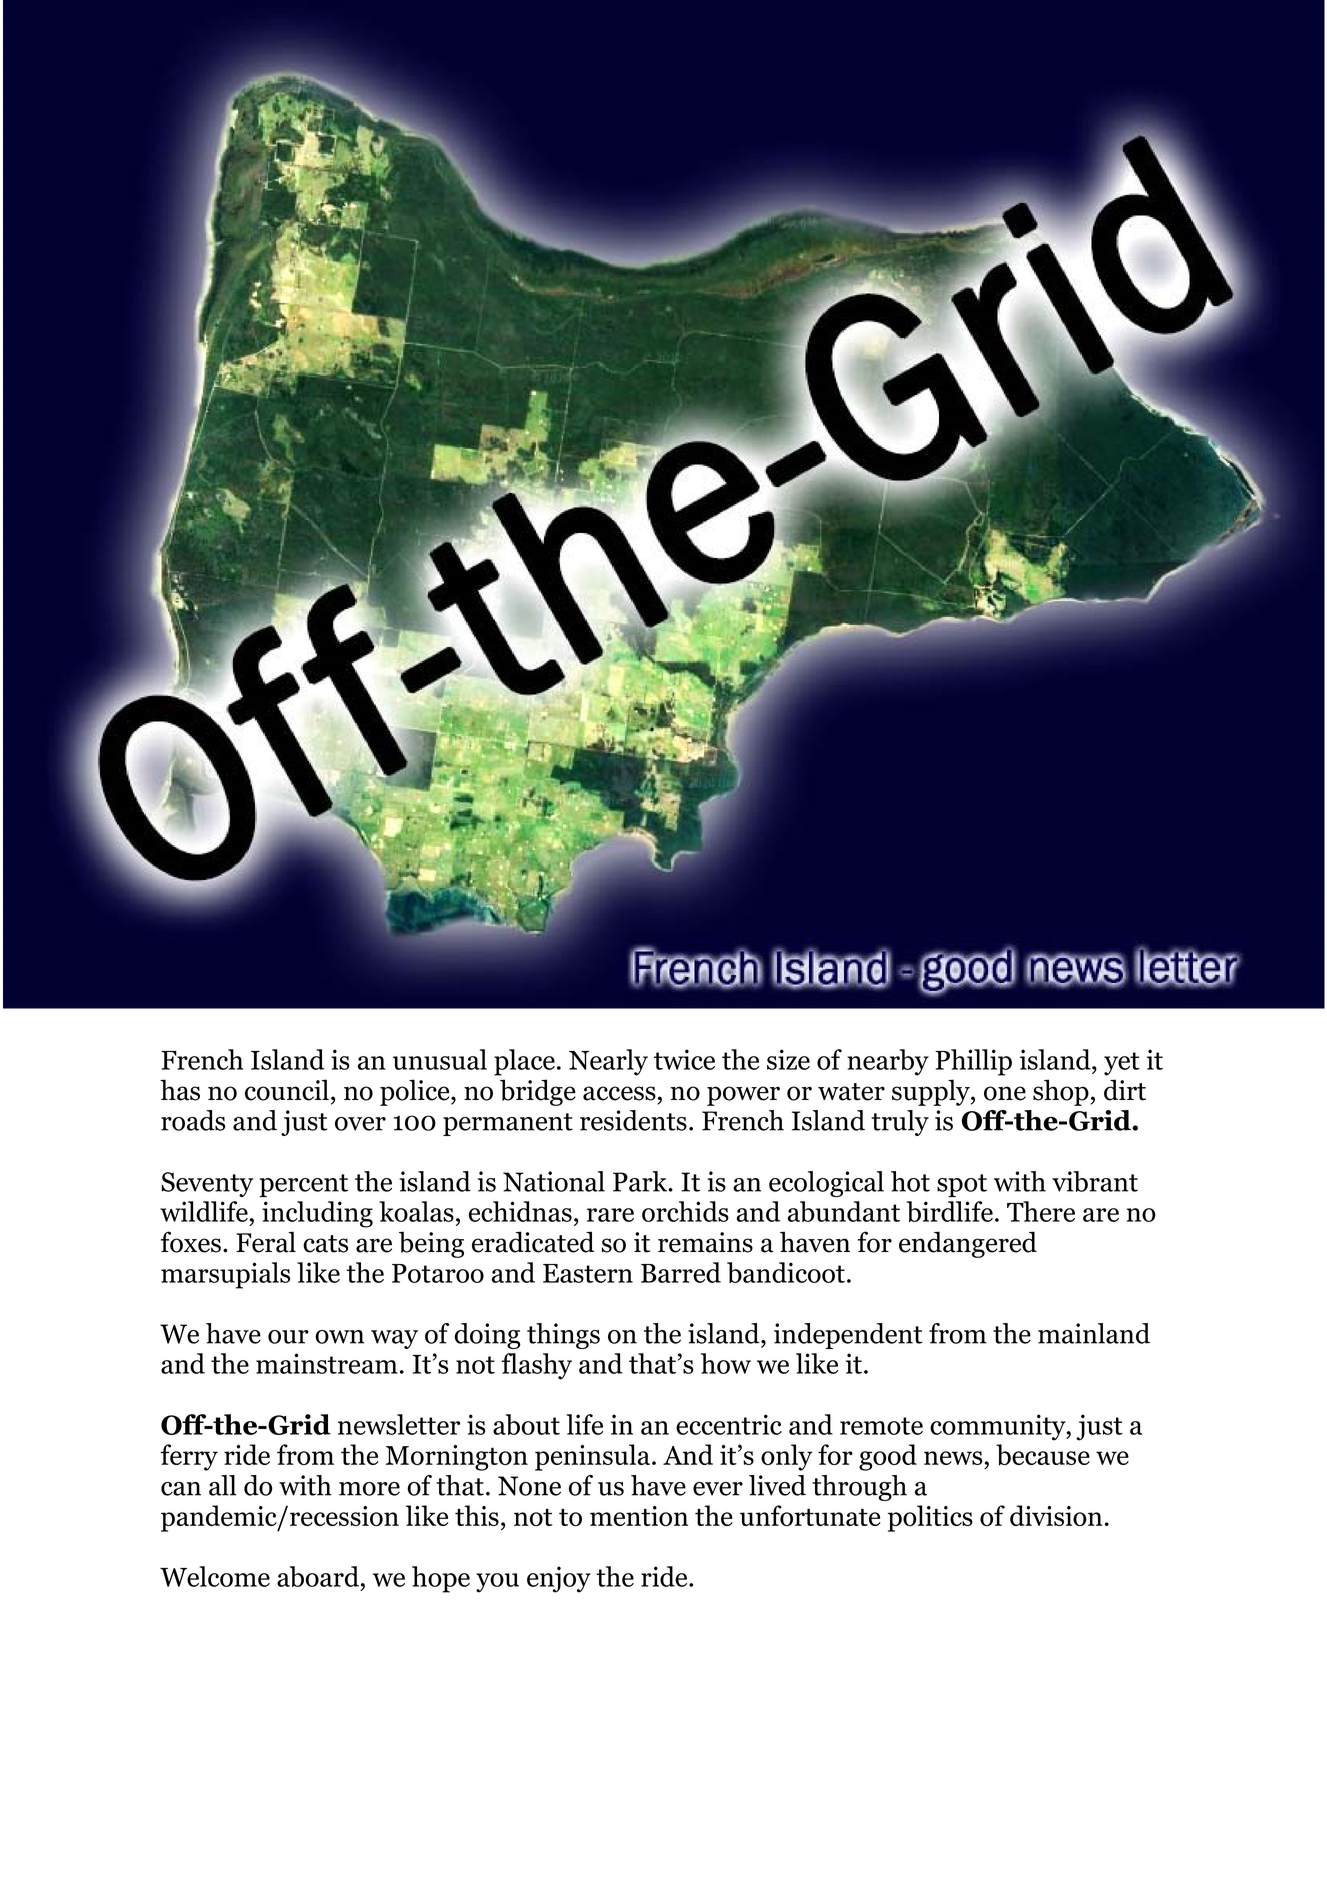 This screenshot has width=1327, height=1877. Describe the element at coordinates (1094, 1333) in the screenshot. I see `mainland` at that location.
